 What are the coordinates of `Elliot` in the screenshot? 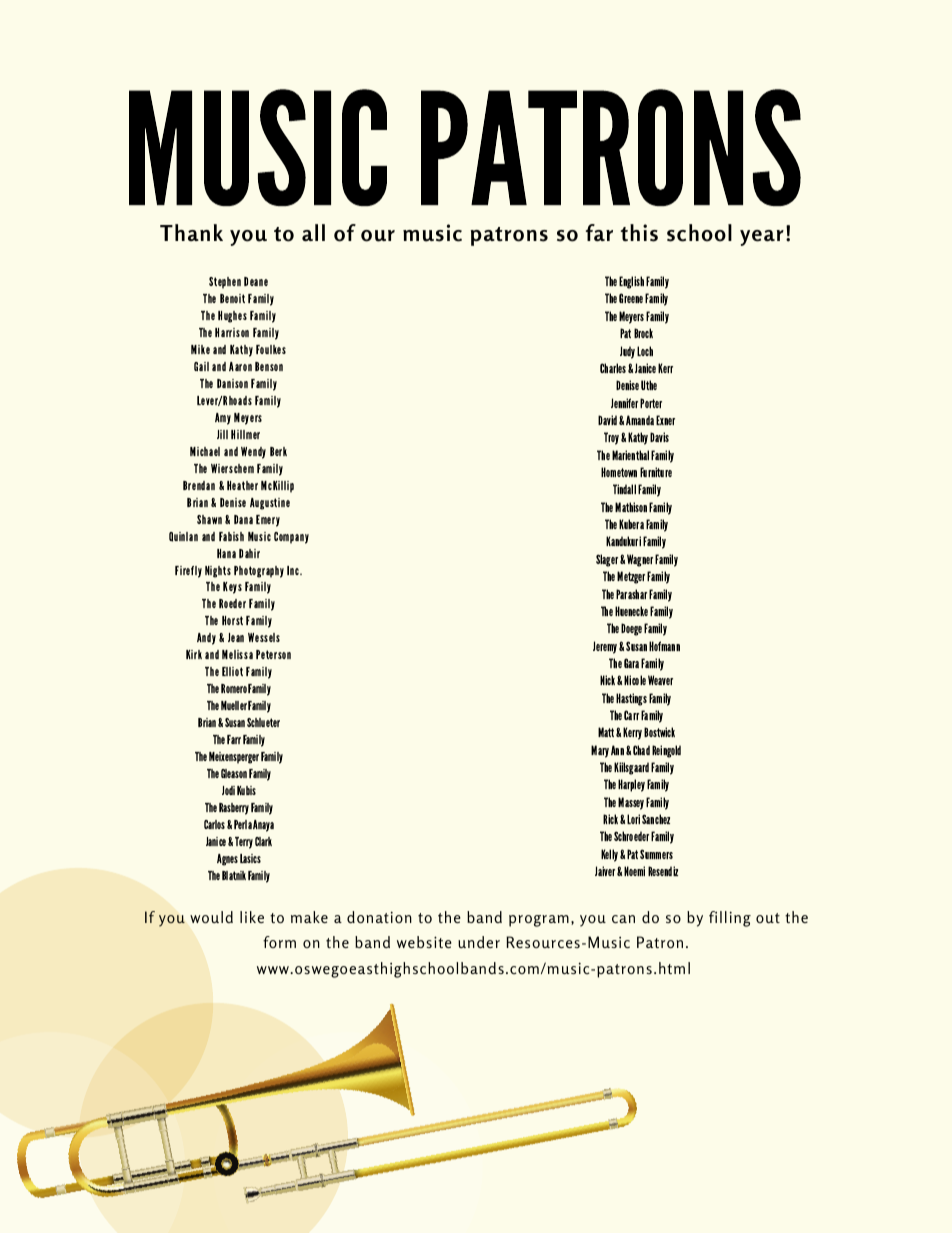 It's located at (232, 671).
